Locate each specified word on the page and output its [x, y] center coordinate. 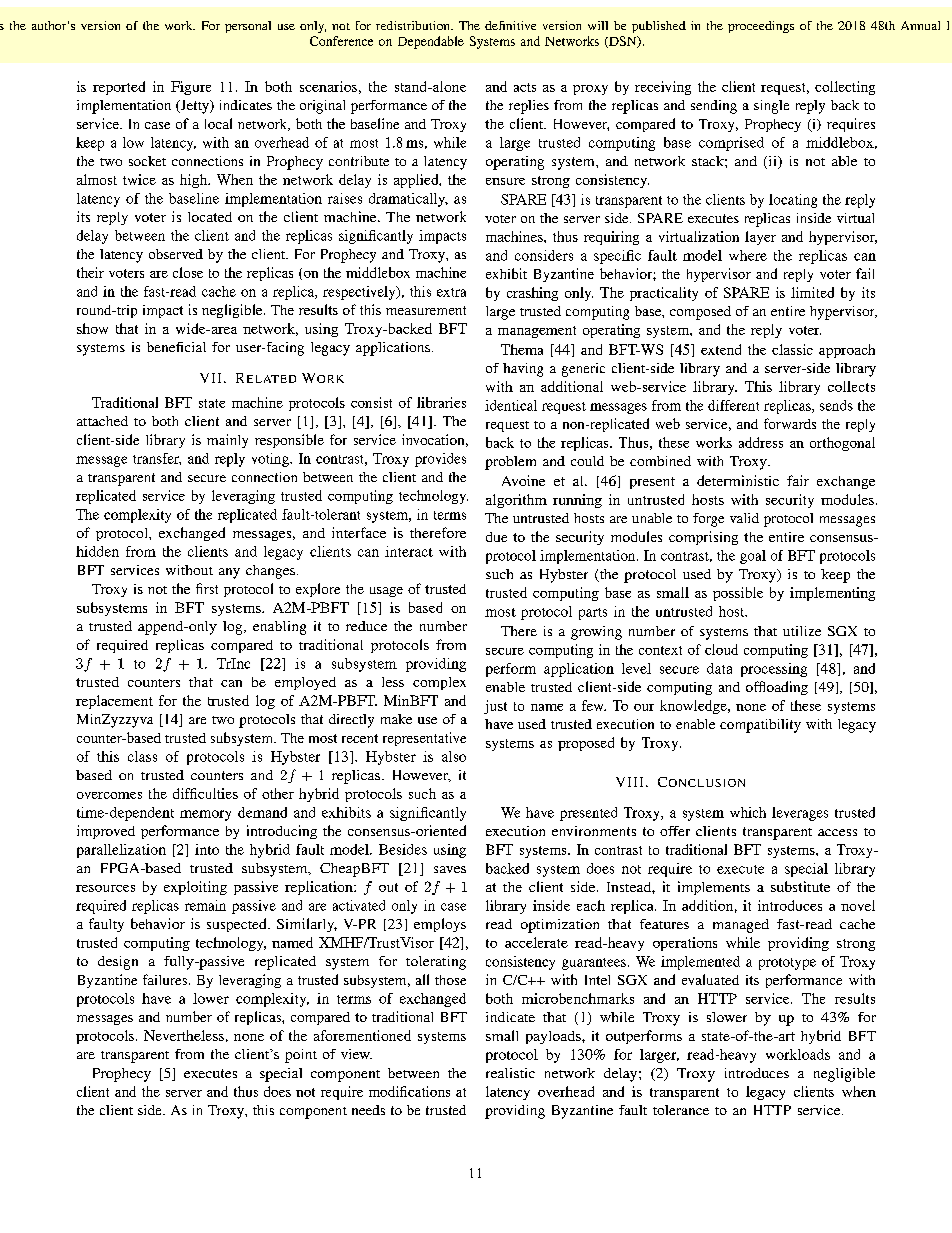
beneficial [176, 347]
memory [205, 815]
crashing [532, 294]
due [496, 537]
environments [594, 831]
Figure [191, 88]
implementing [832, 594]
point [301, 1056]
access [837, 832]
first [207, 588]
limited [812, 292]
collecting [845, 88]
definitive [510, 25]
